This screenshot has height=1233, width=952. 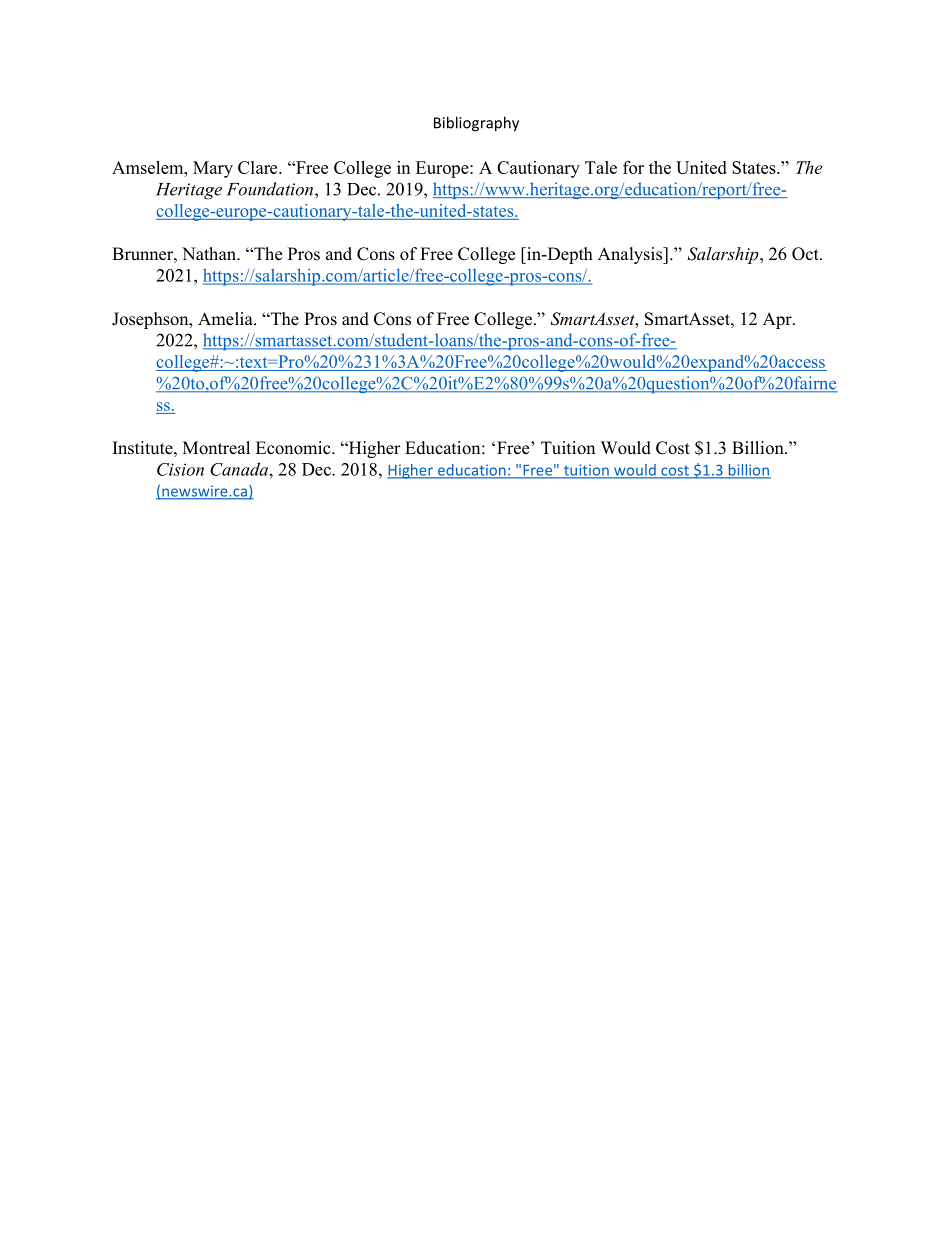 I want to click on Clare, so click(x=259, y=167).
